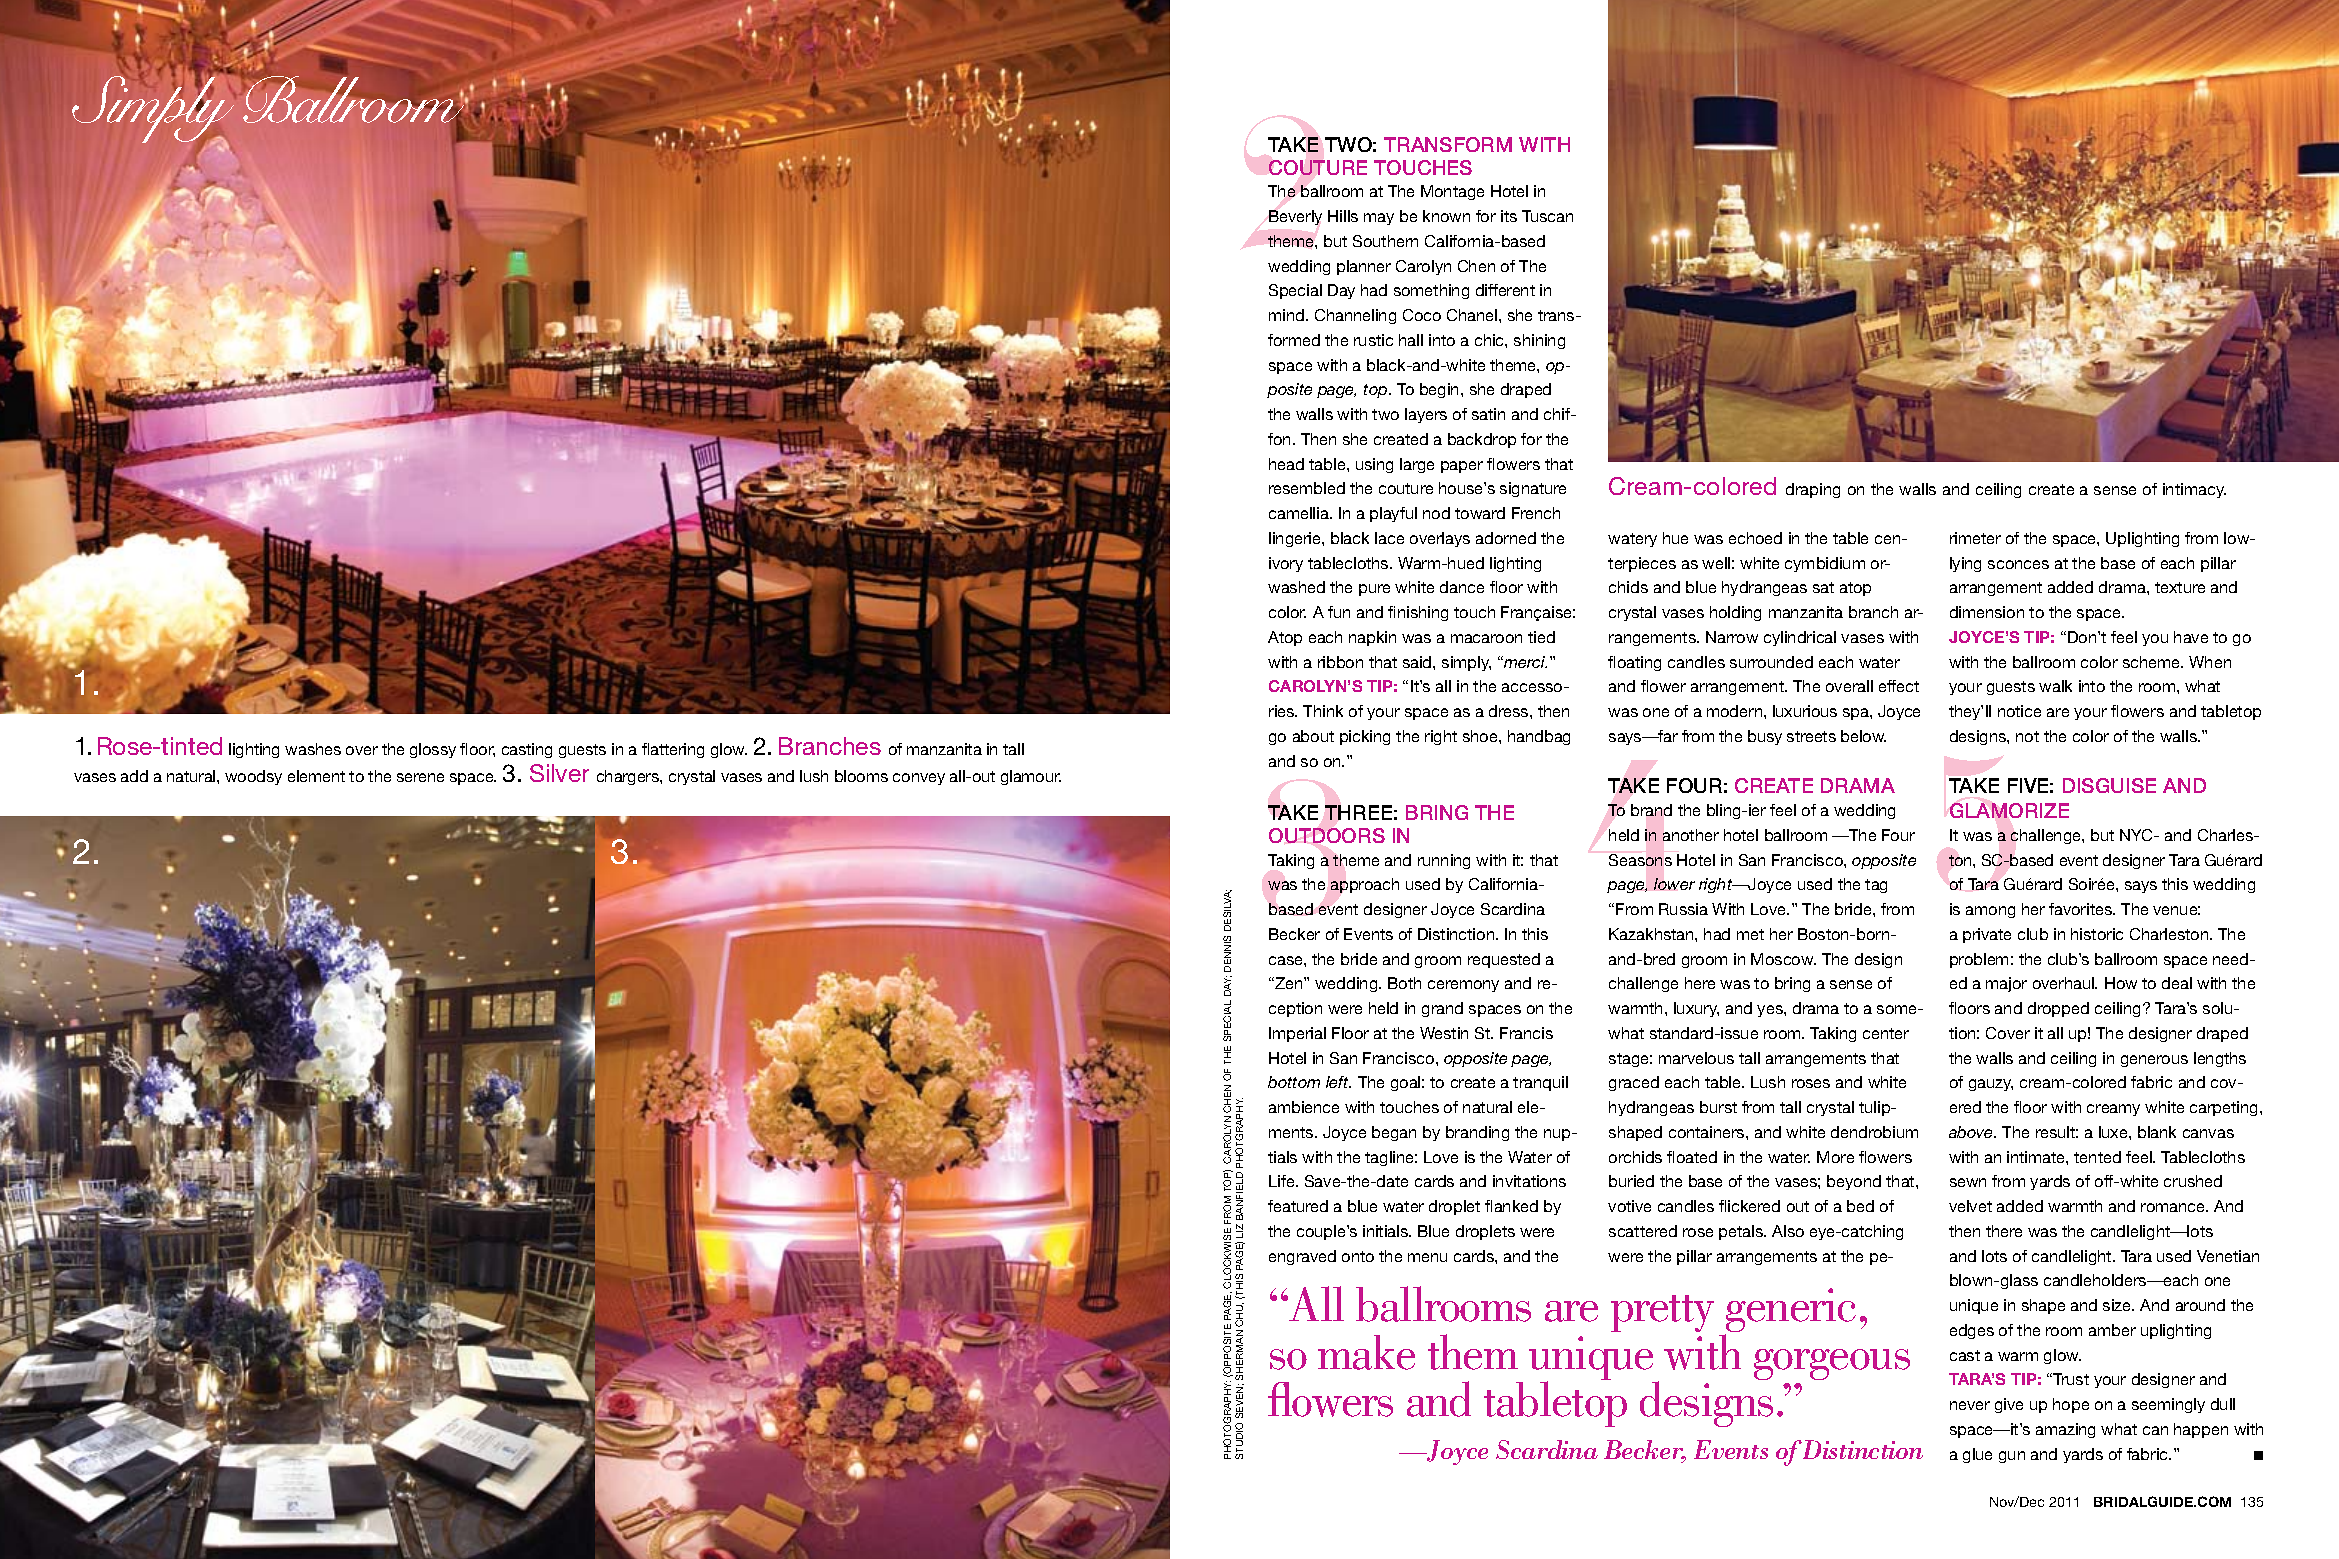  Describe the element at coordinates (1547, 216) in the image. I see `Tuscan` at that location.
